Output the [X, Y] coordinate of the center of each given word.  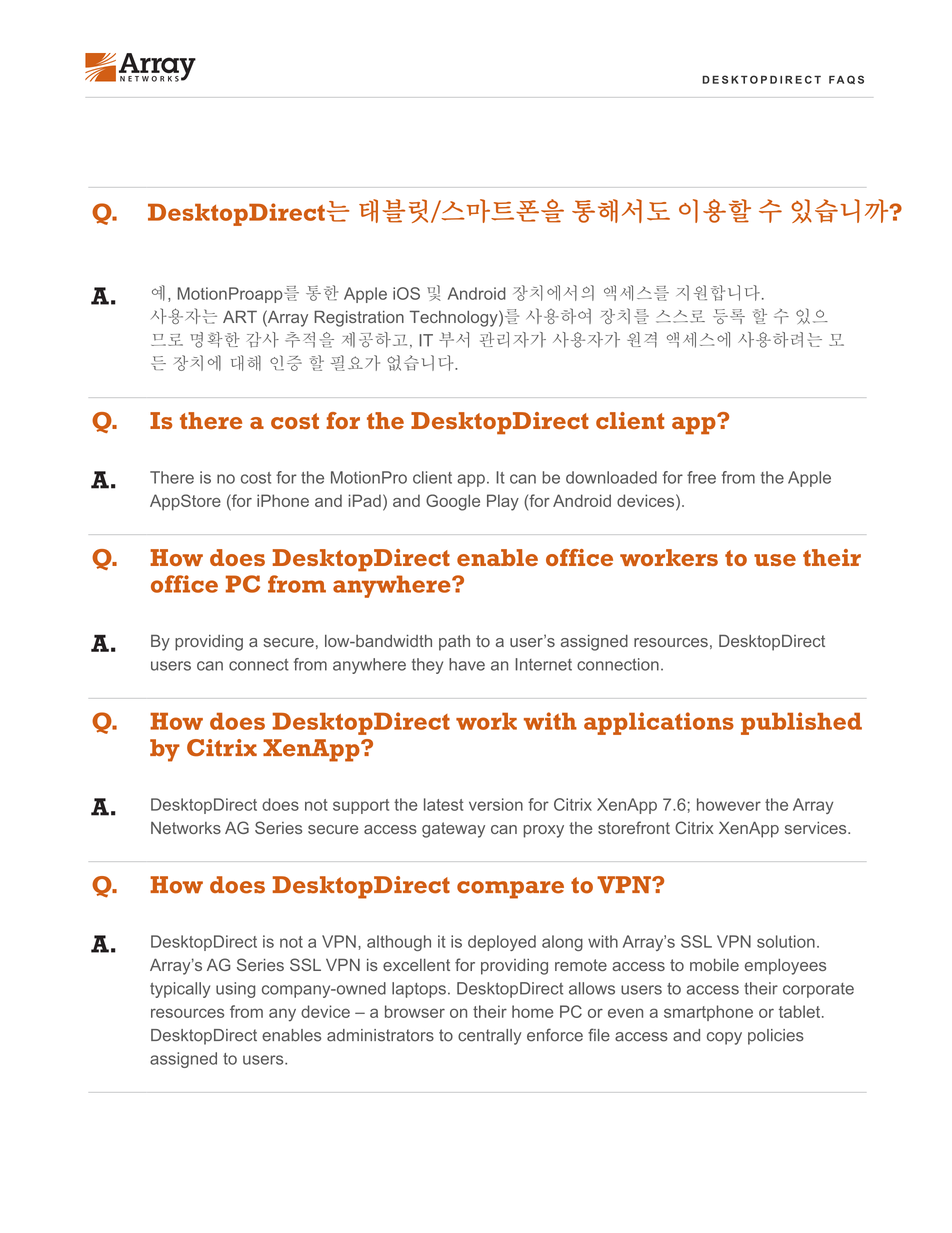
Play [503, 502]
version [496, 804]
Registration [359, 319]
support [361, 806]
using [236, 990]
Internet [543, 664]
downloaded [611, 477]
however [729, 804]
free [701, 477]
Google [453, 502]
